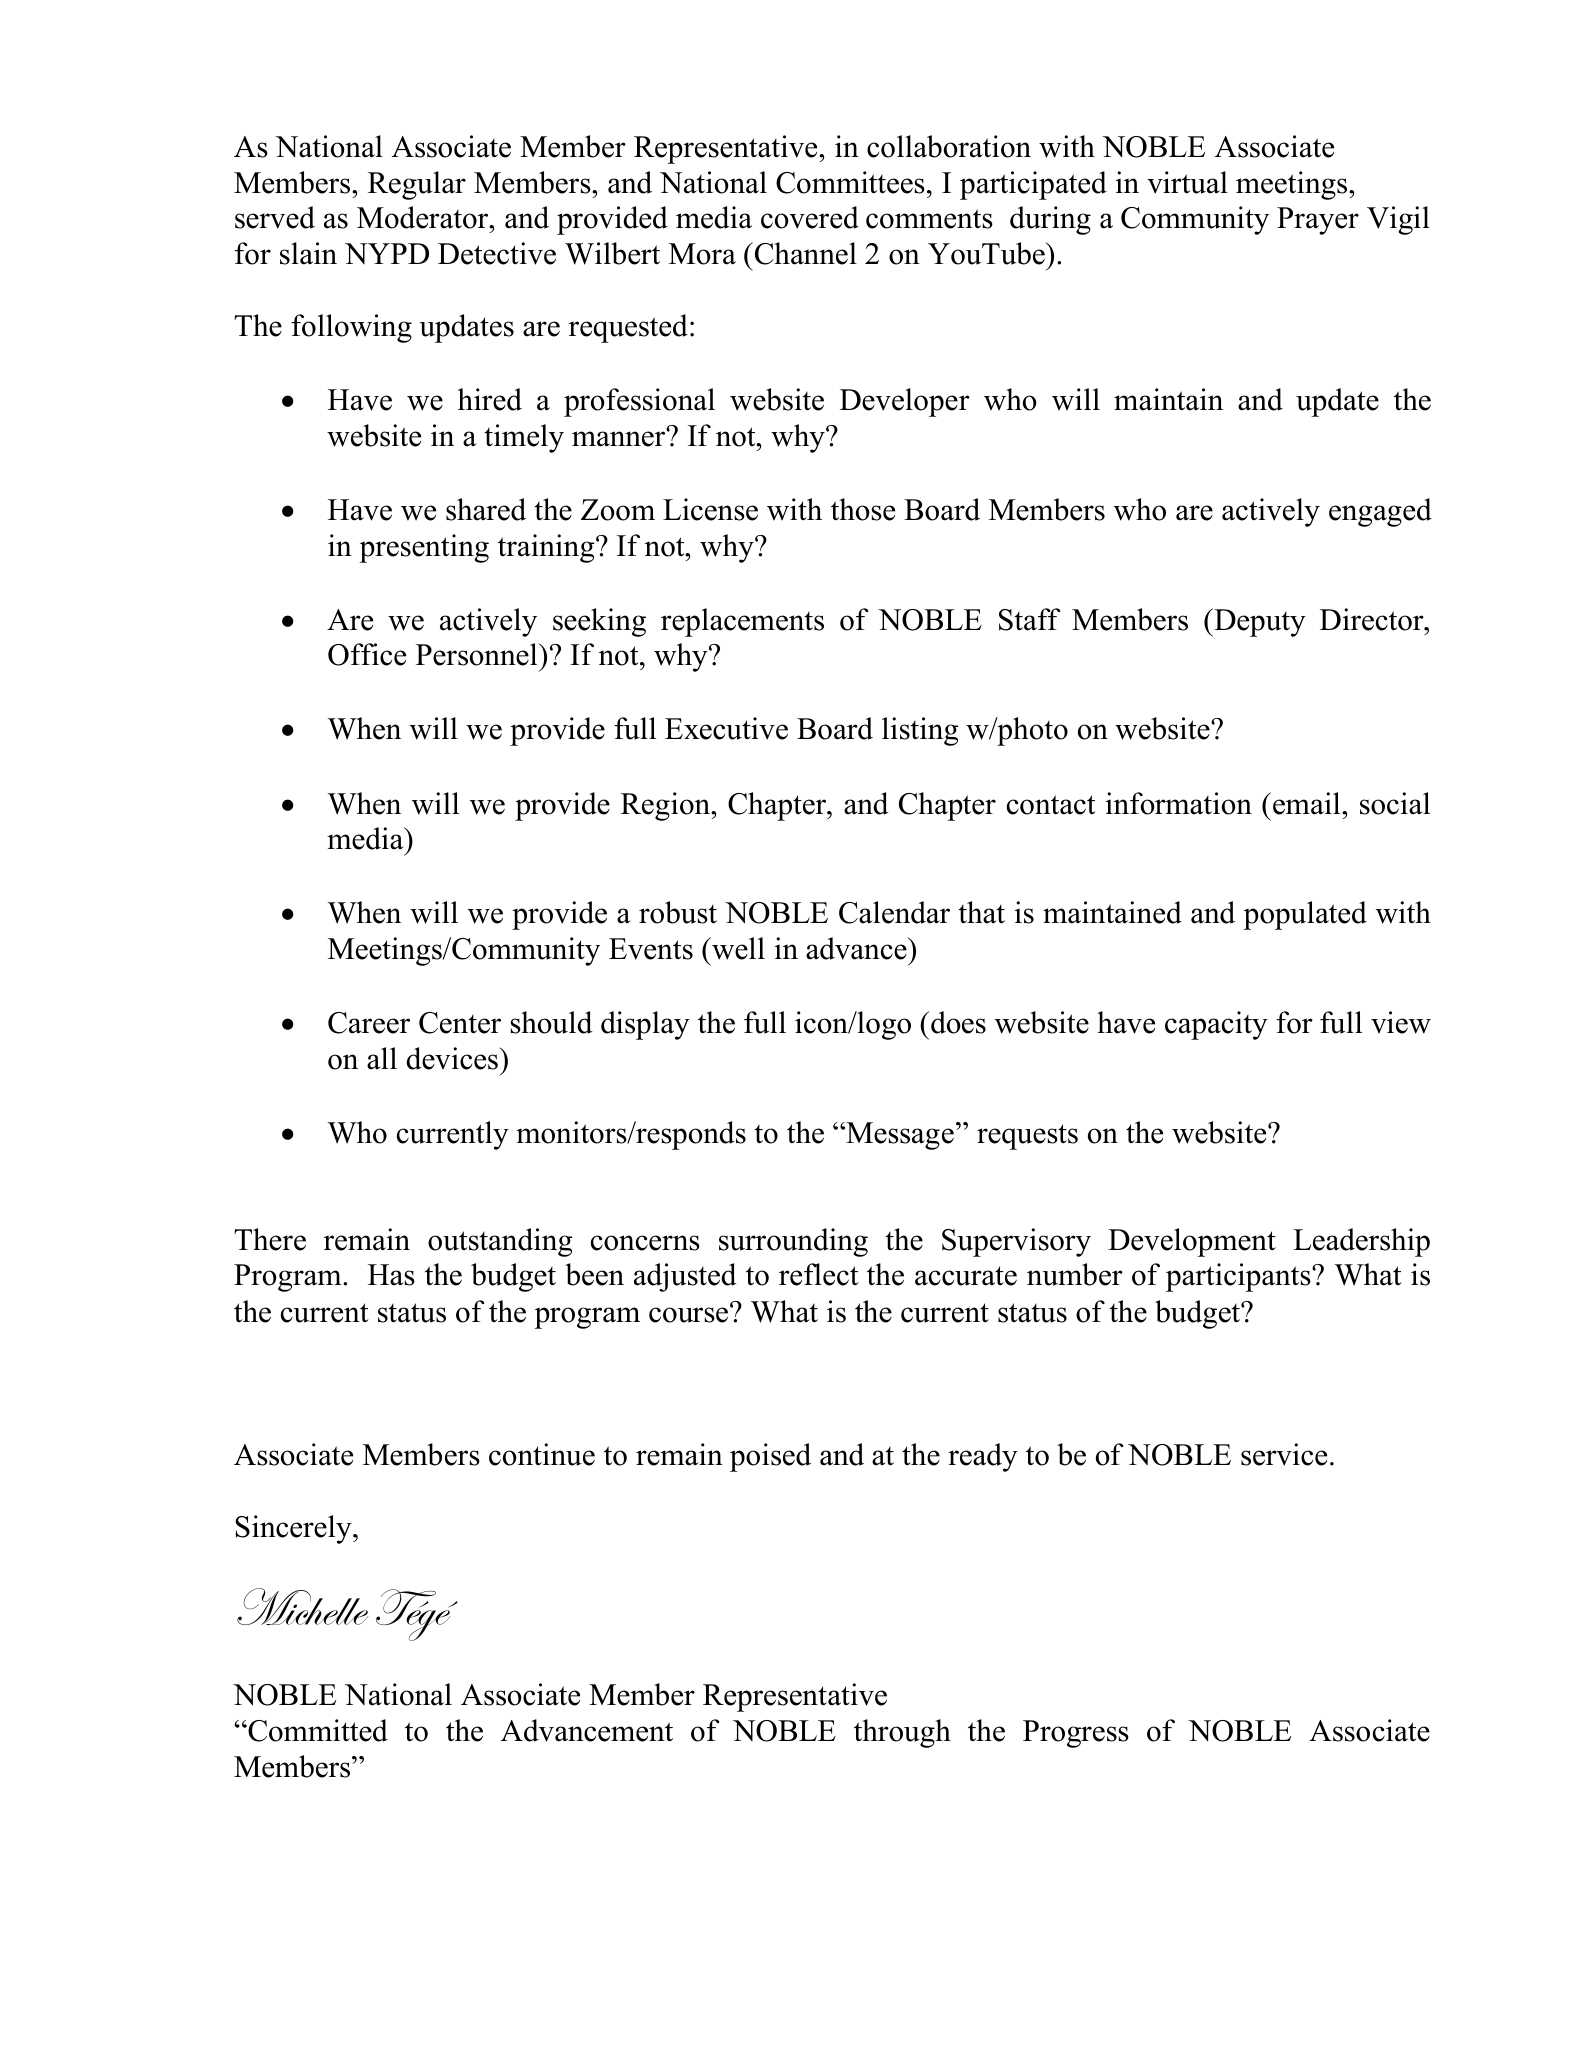 Image resolution: width=1590 pixels, height=2057 pixels. Describe the element at coordinates (902, 1733) in the page. I see `through` at that location.
